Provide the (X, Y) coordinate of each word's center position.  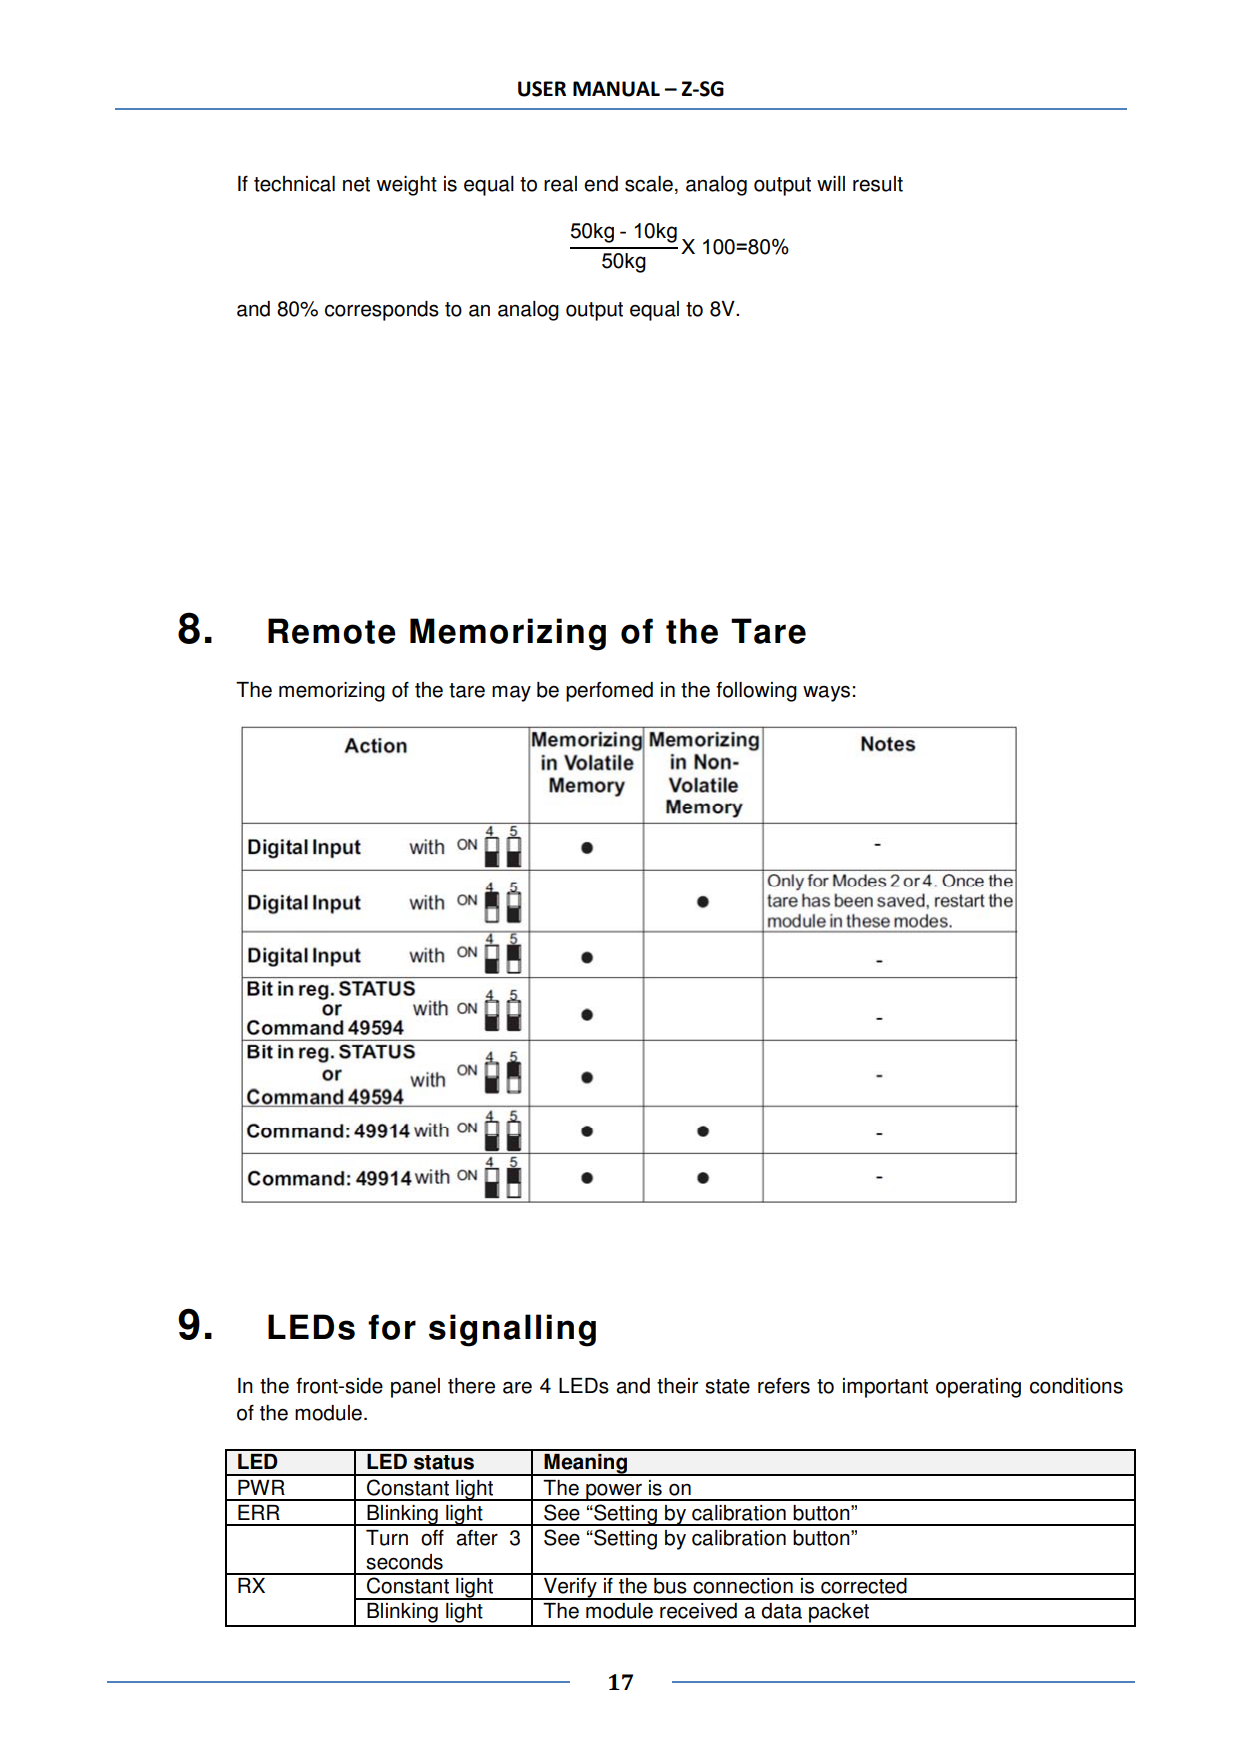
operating (978, 1388)
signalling (512, 1330)
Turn (387, 1538)
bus (670, 1586)
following (756, 692)
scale (649, 184)
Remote (332, 631)
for (392, 1327)
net (356, 184)
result (878, 184)
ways (826, 693)
